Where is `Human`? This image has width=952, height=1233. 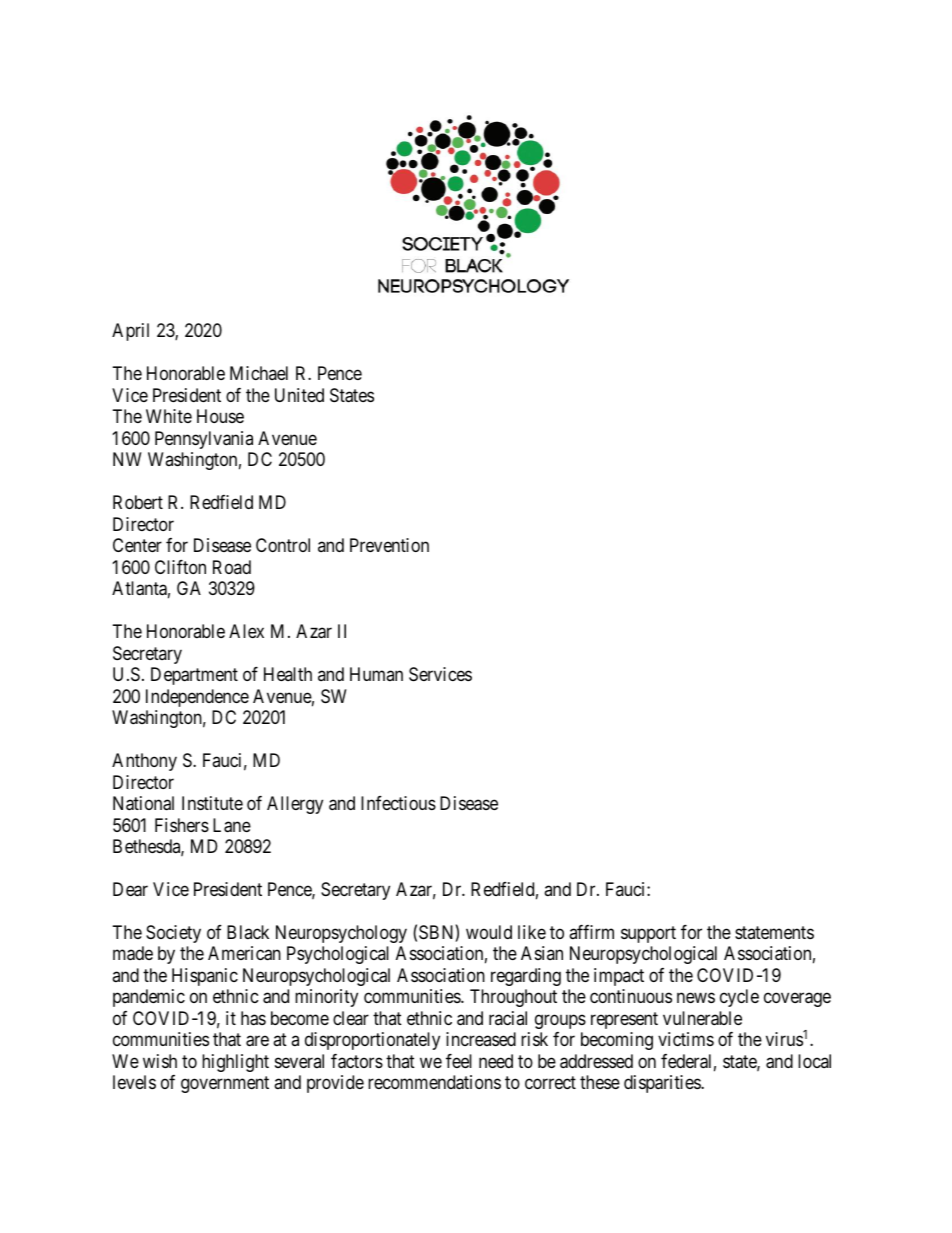 Human is located at coordinates (376, 674).
